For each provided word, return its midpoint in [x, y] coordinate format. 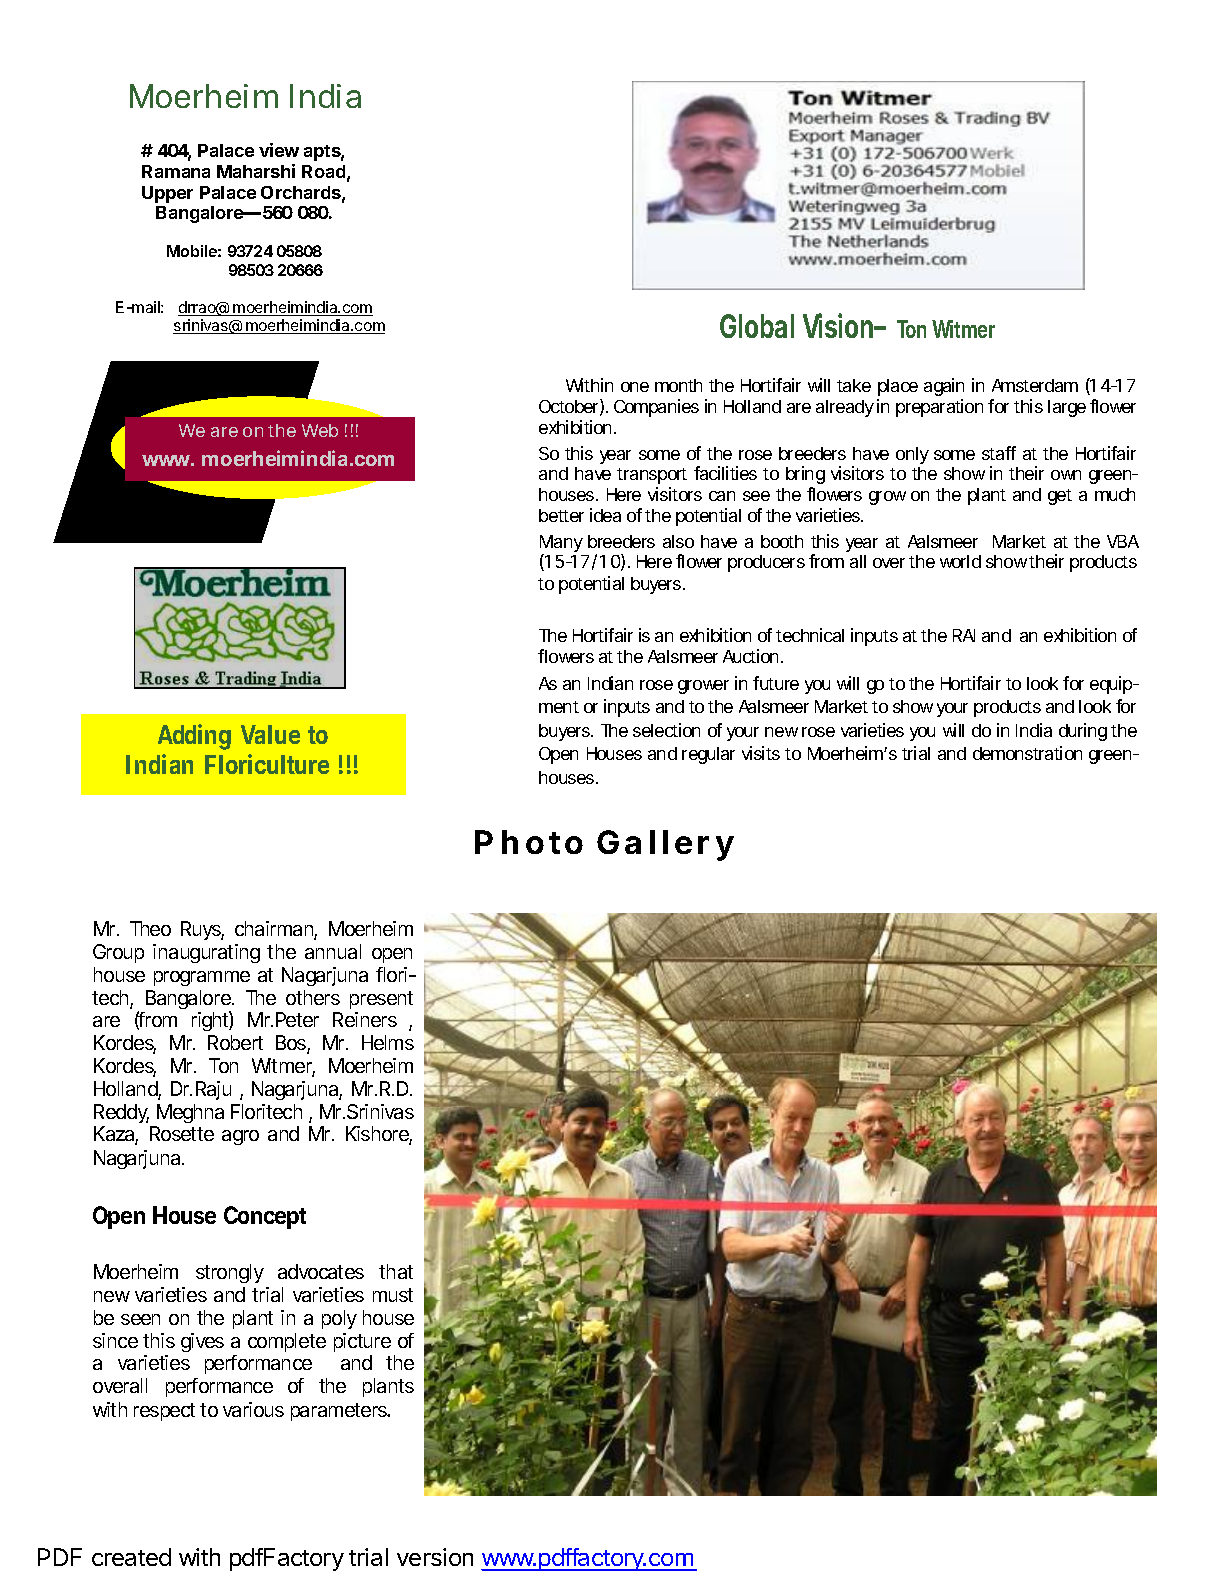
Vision [841, 325]
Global [757, 326]
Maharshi [256, 171]
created [131, 1557]
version [435, 1557]
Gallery [665, 845]
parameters [340, 1412]
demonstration [1027, 753]
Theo [150, 928]
